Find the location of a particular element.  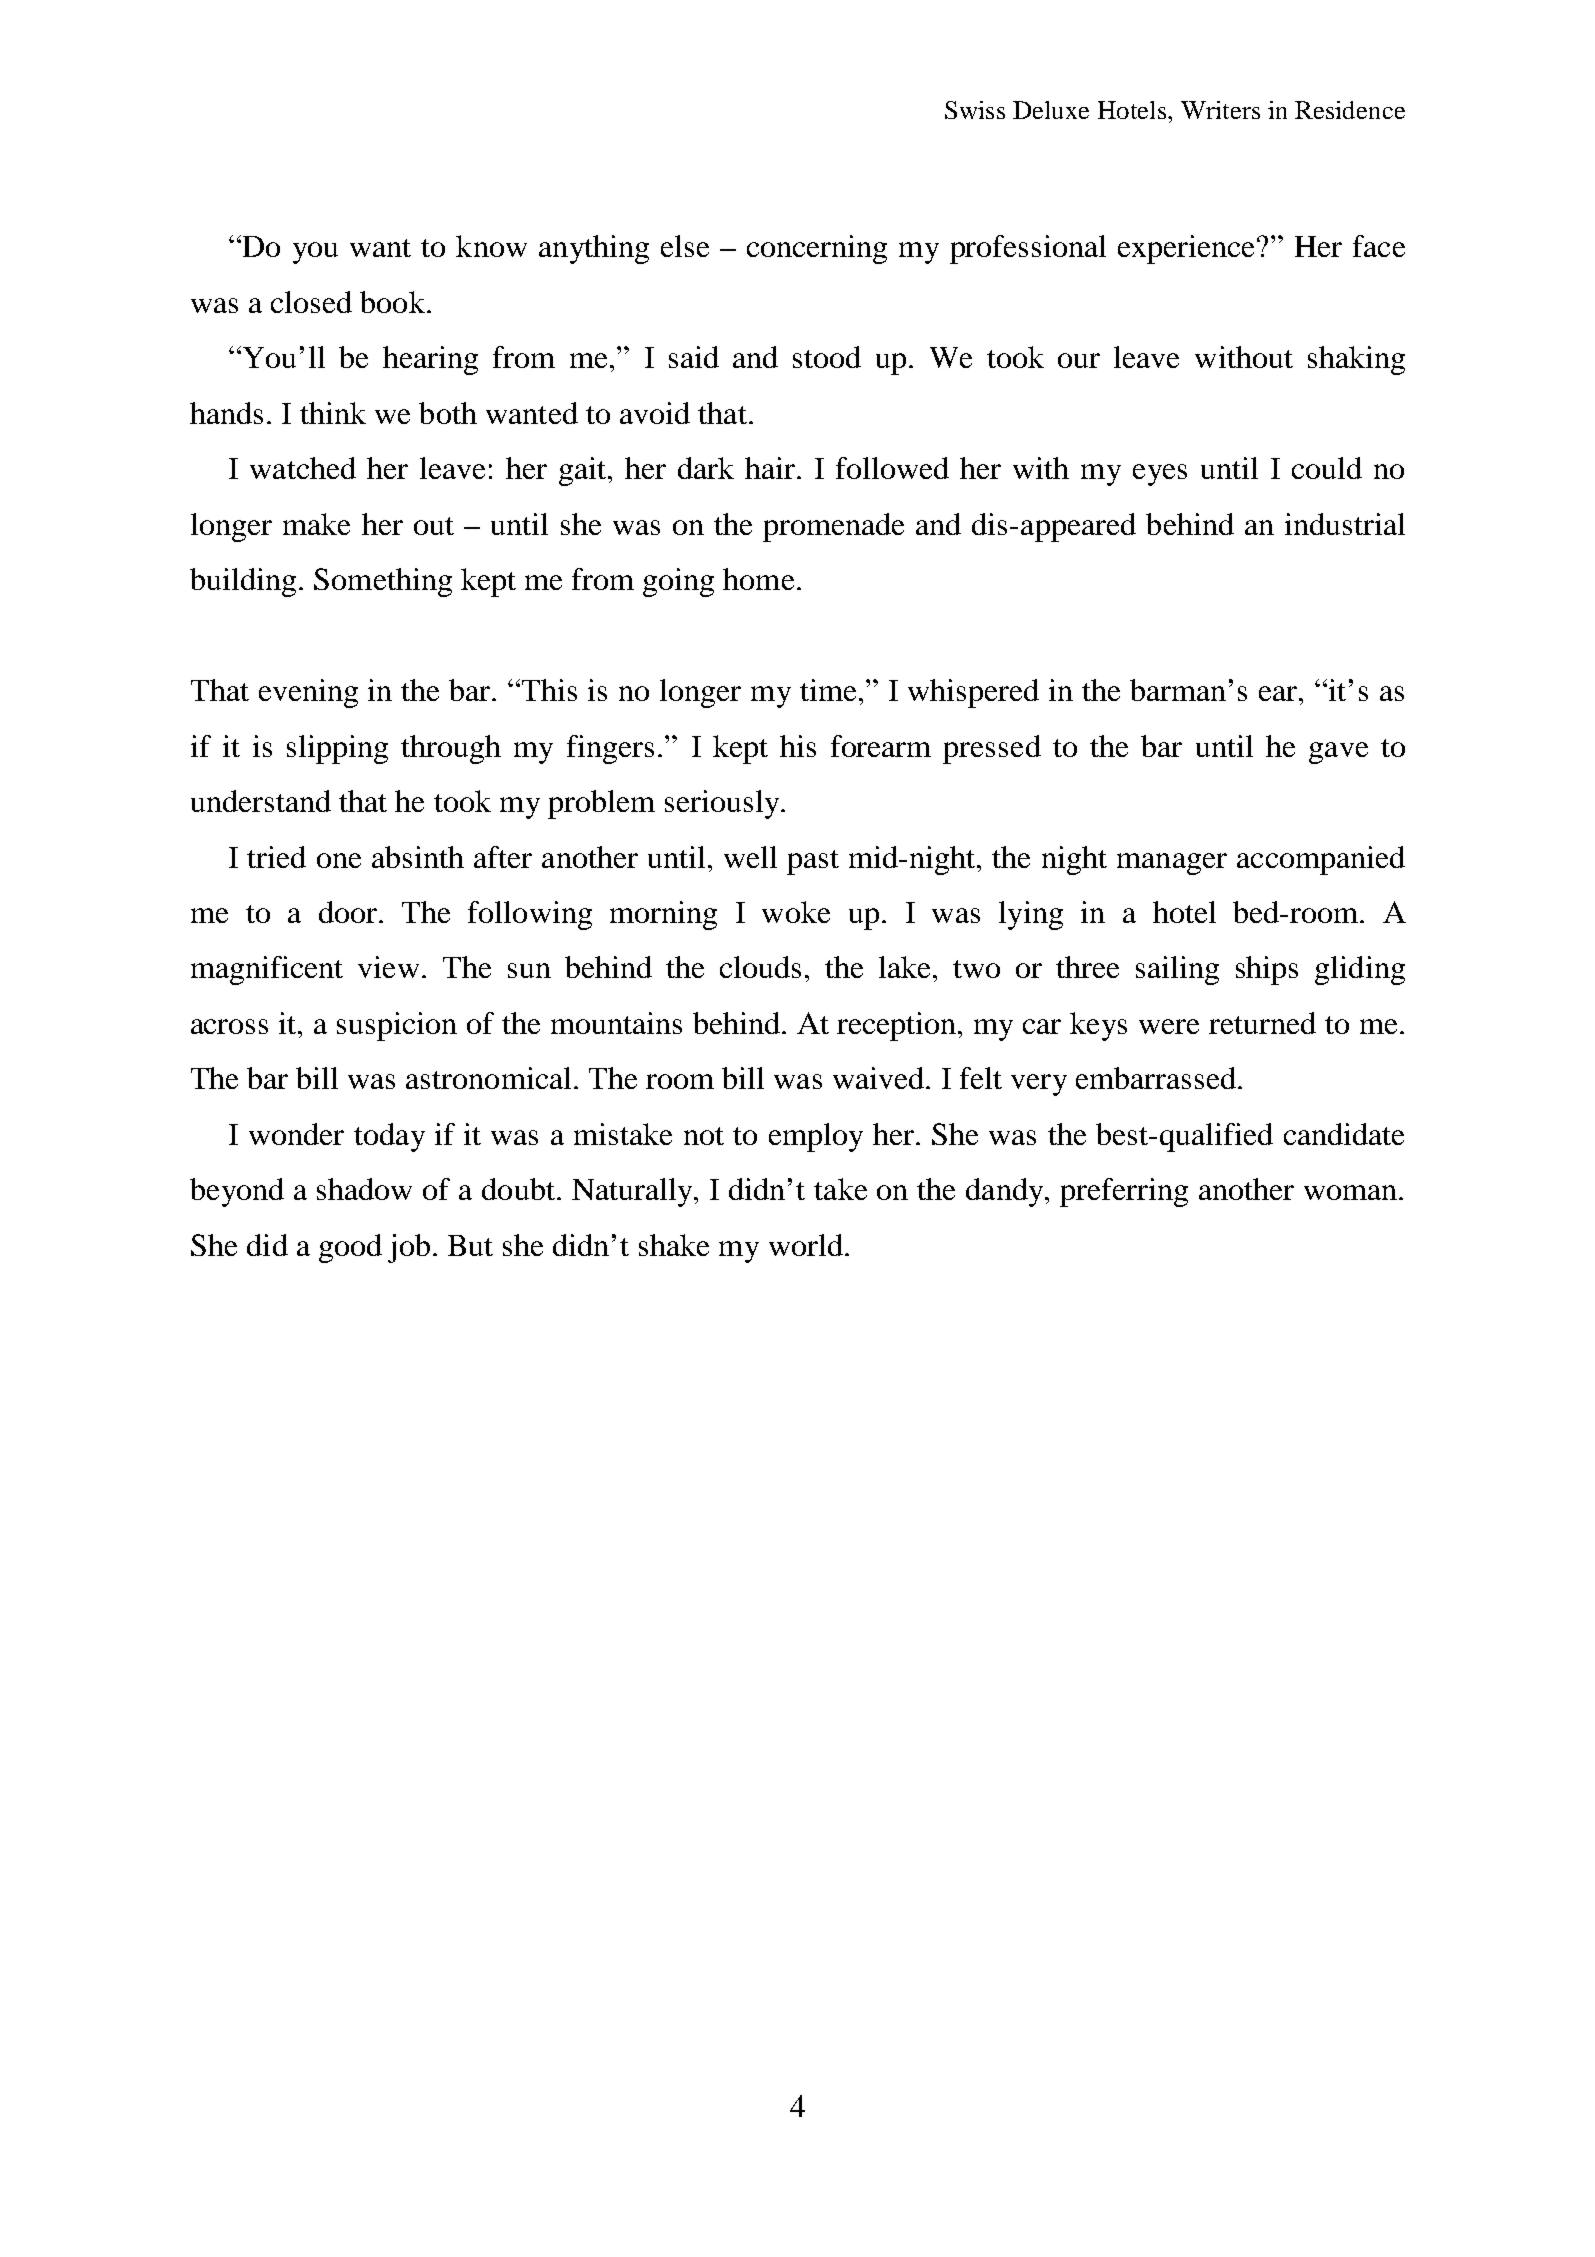

view is located at coordinates (388, 967).
